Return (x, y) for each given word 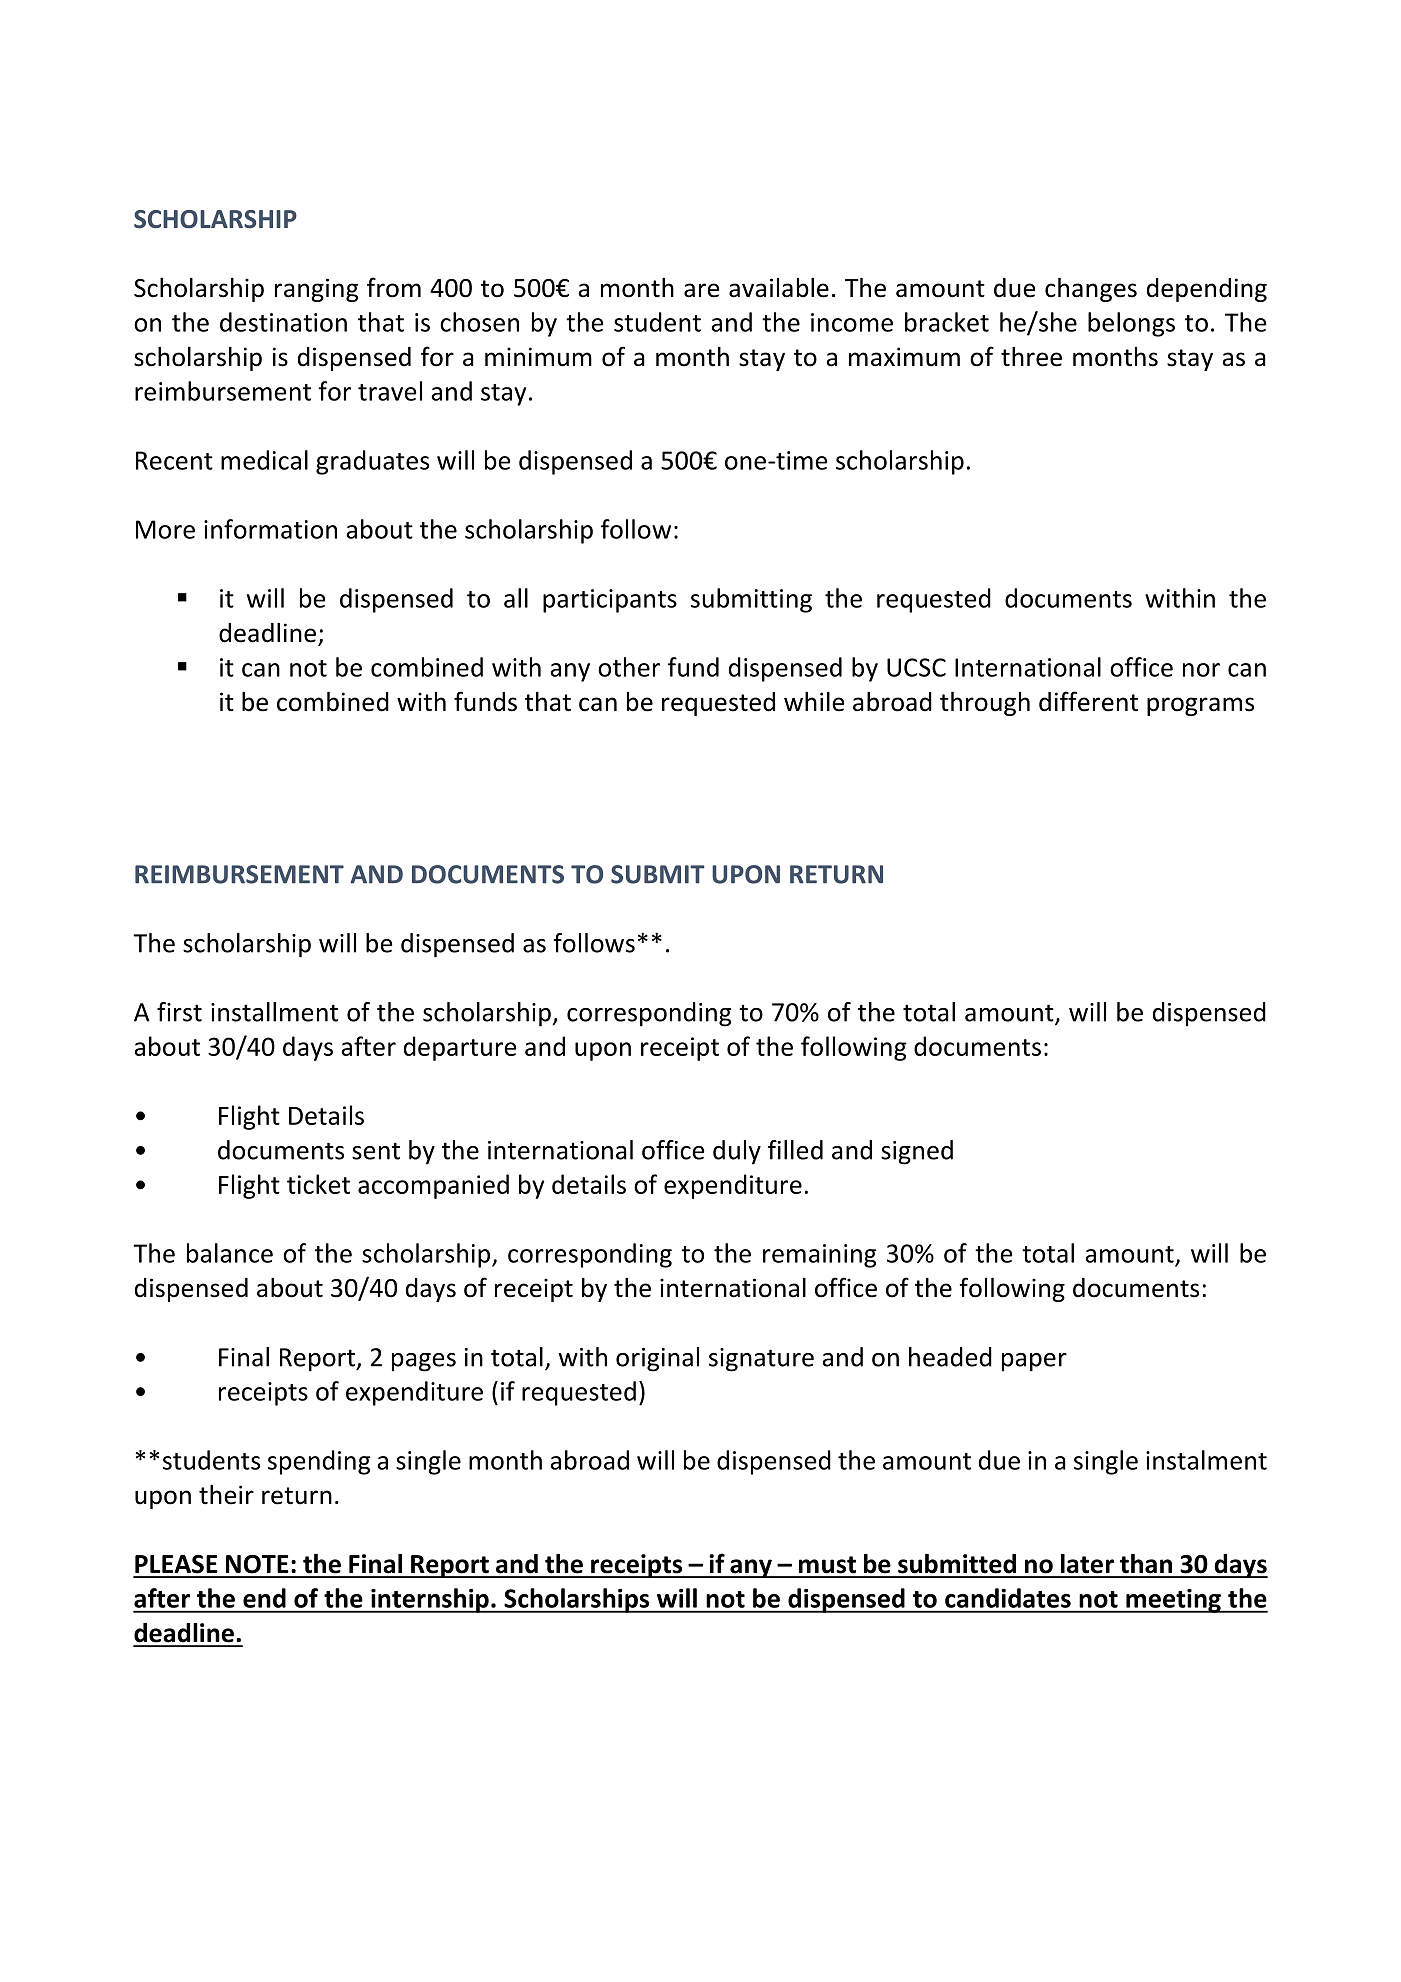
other (629, 667)
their (226, 1494)
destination (283, 322)
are (702, 290)
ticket (318, 1184)
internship (430, 1600)
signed (917, 1152)
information (270, 529)
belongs (1131, 324)
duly (737, 1152)
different (1088, 701)
